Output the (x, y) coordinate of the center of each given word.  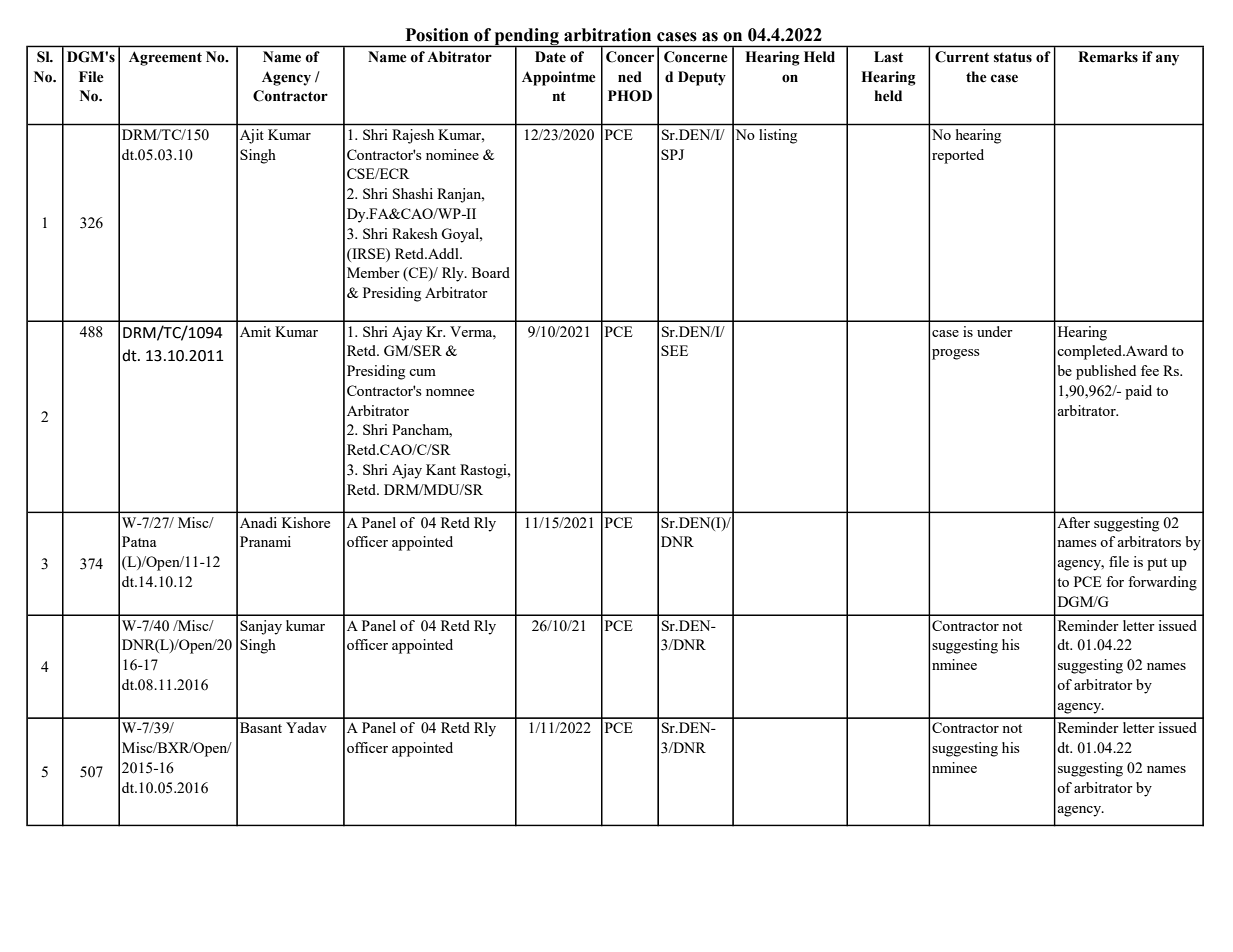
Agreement (165, 58)
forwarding (1162, 583)
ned (630, 77)
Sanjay (261, 627)
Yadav (306, 727)
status (1013, 57)
